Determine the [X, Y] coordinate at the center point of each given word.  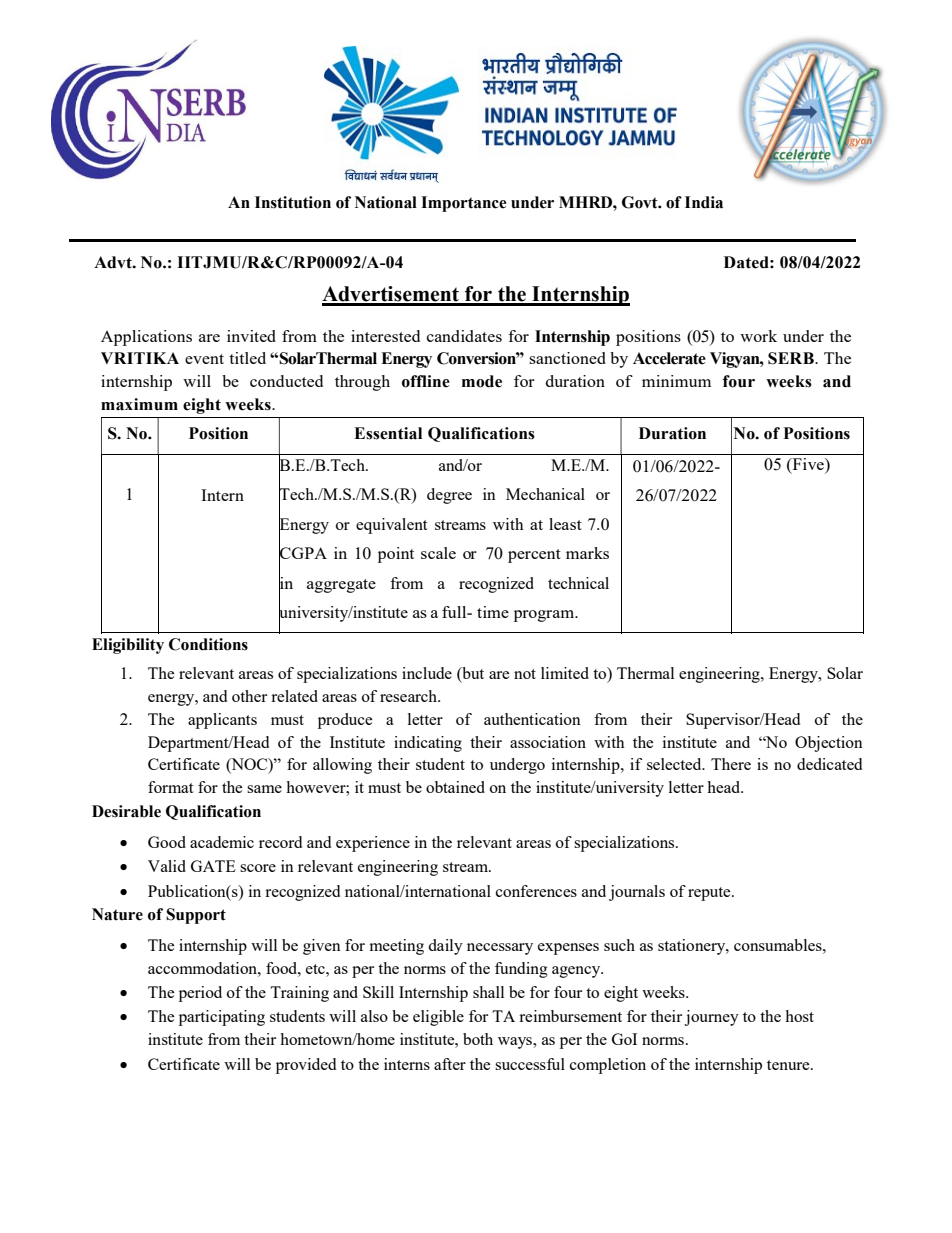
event [204, 359]
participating [222, 1018]
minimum [676, 381]
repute [710, 894]
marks [587, 553]
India [704, 202]
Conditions [208, 644]
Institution [293, 202]
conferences [536, 891]
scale [438, 553]
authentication [532, 719]
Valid [167, 866]
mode [482, 381]
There [731, 764]
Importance [464, 204]
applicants [222, 721]
